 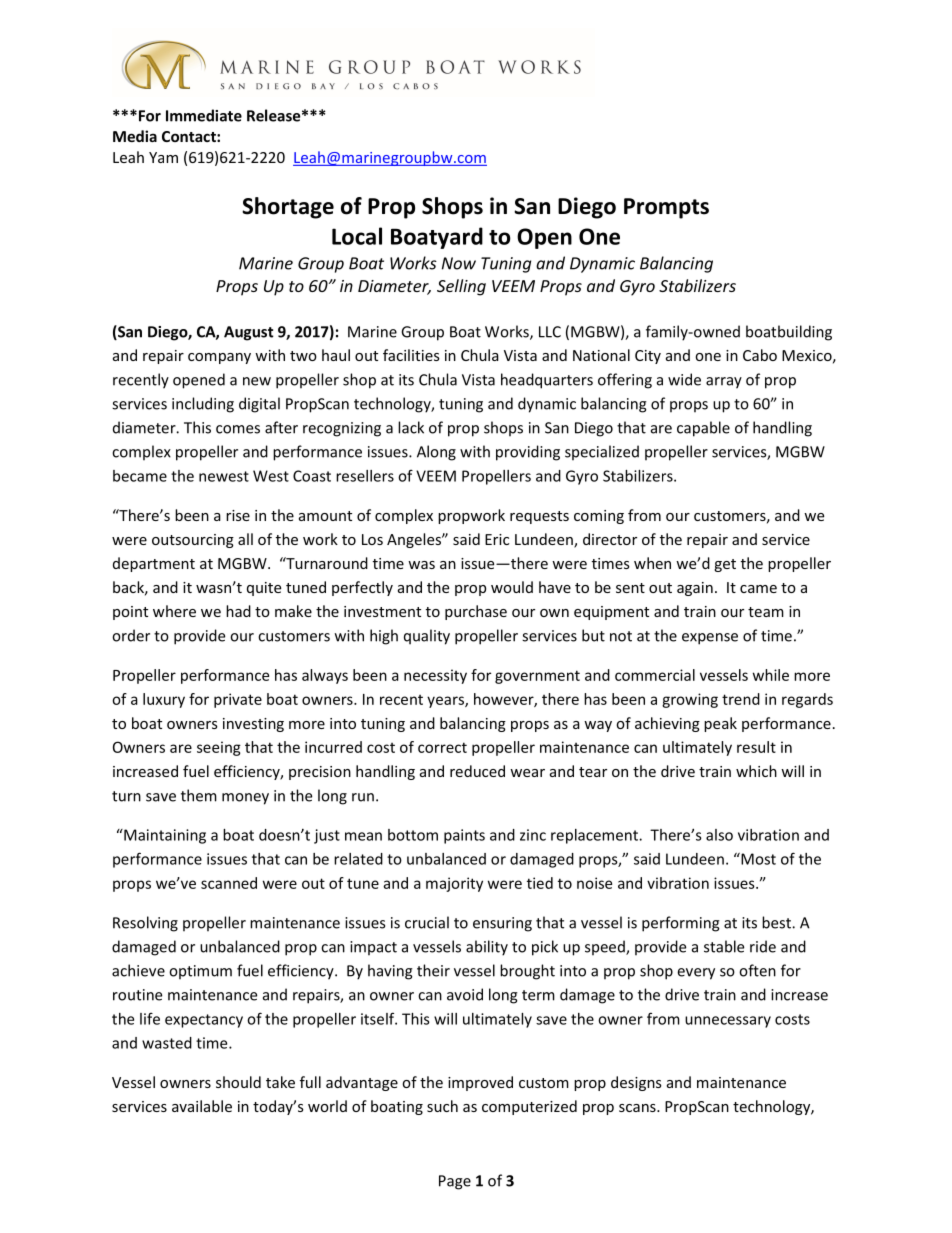 I want to click on Prompts, so click(x=666, y=208).
